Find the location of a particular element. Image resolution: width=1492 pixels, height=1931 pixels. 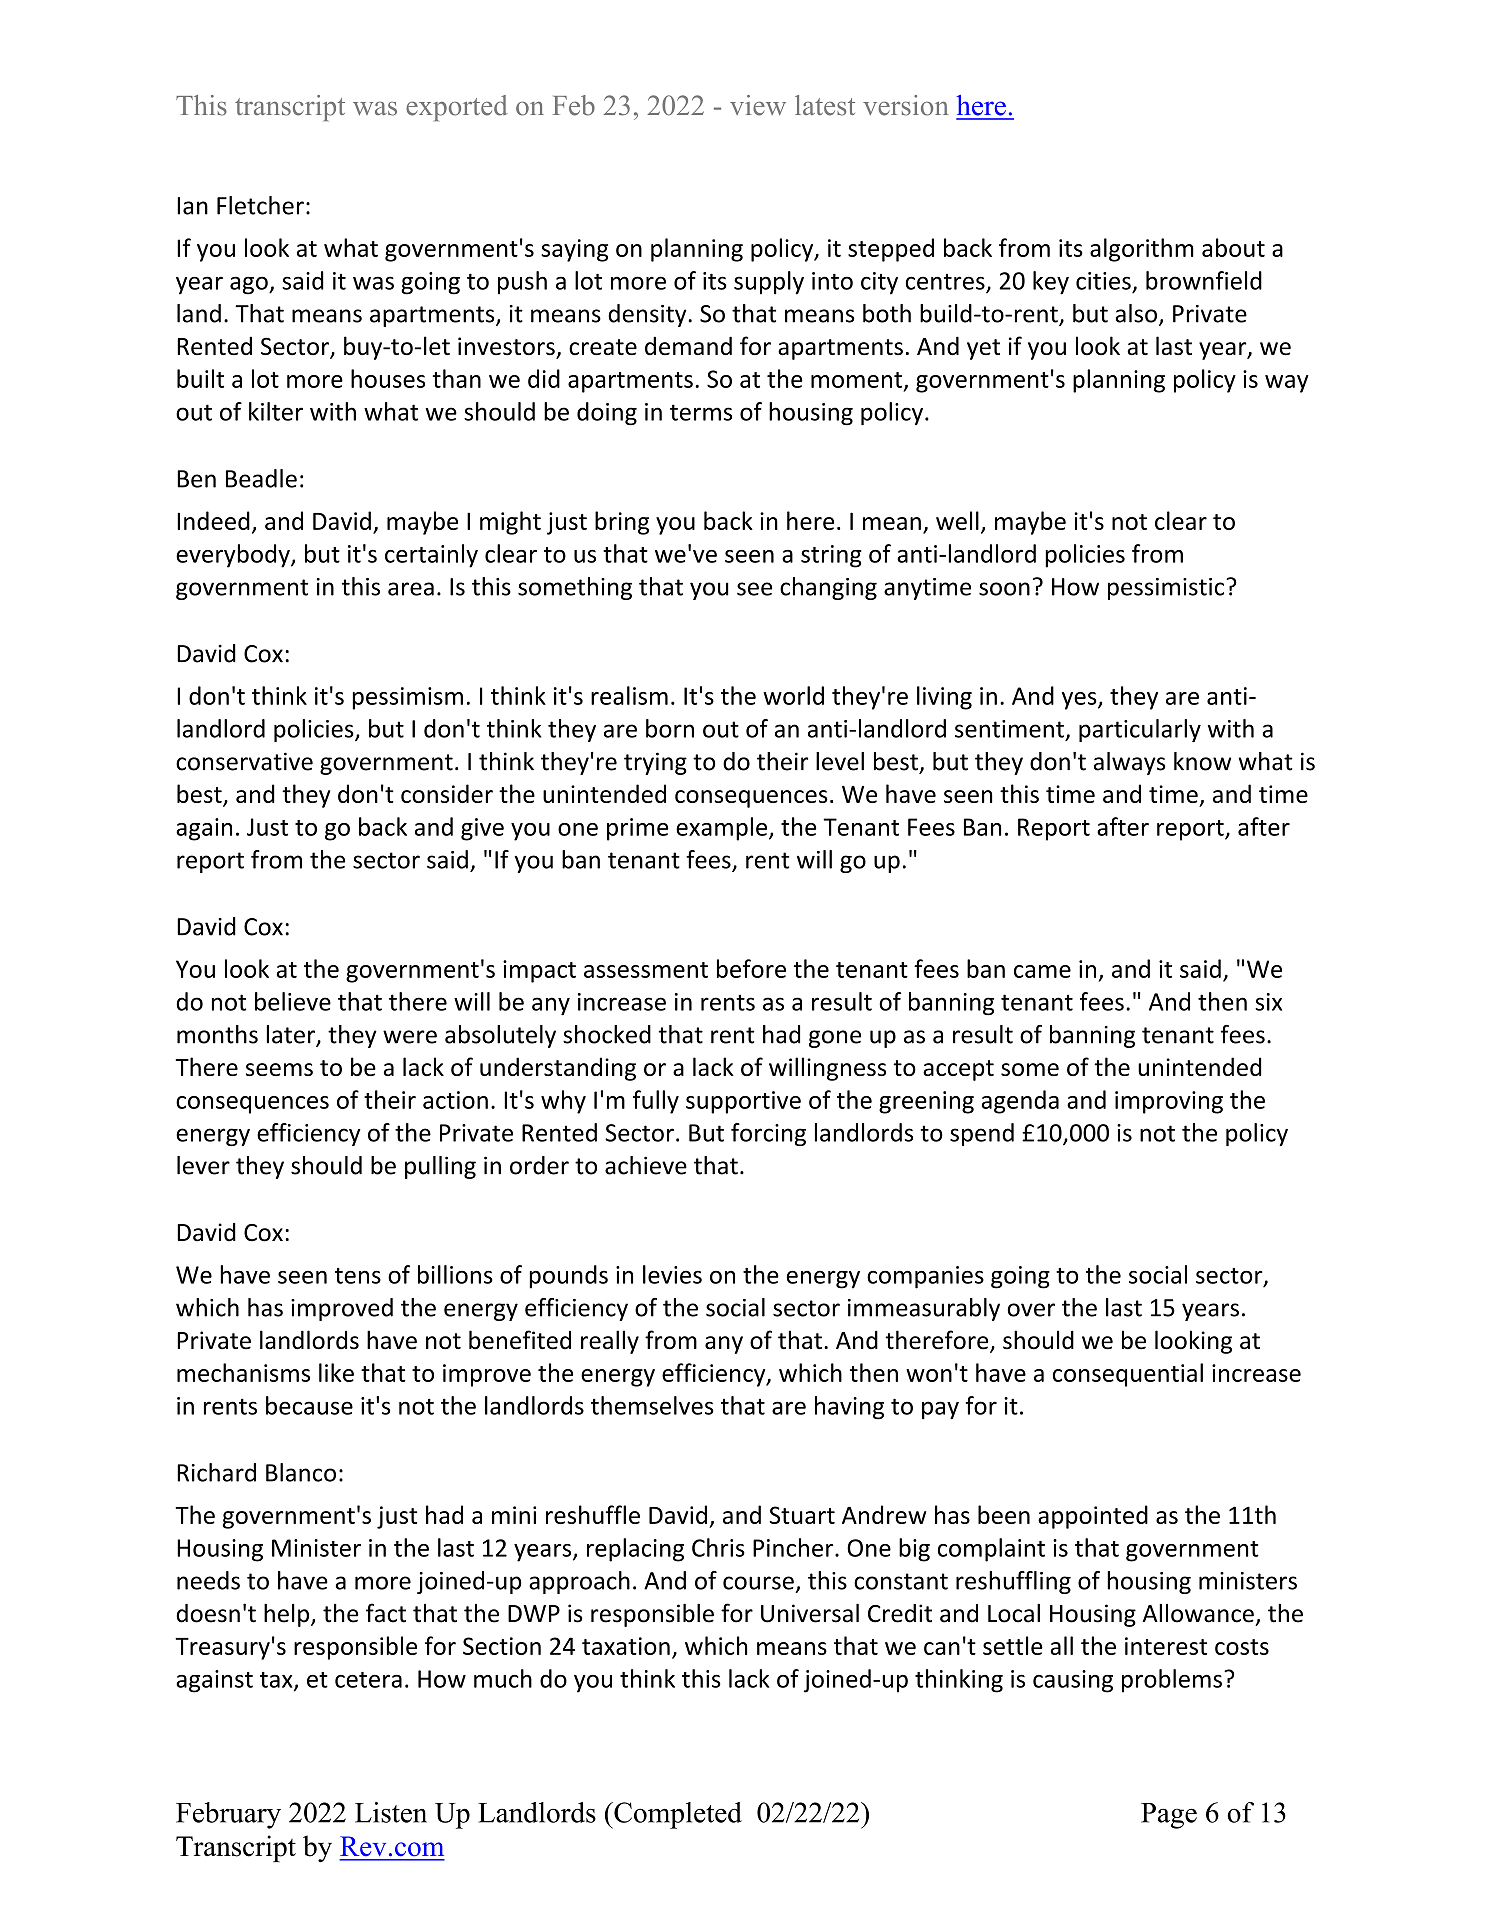

Listen is located at coordinates (391, 1812).
